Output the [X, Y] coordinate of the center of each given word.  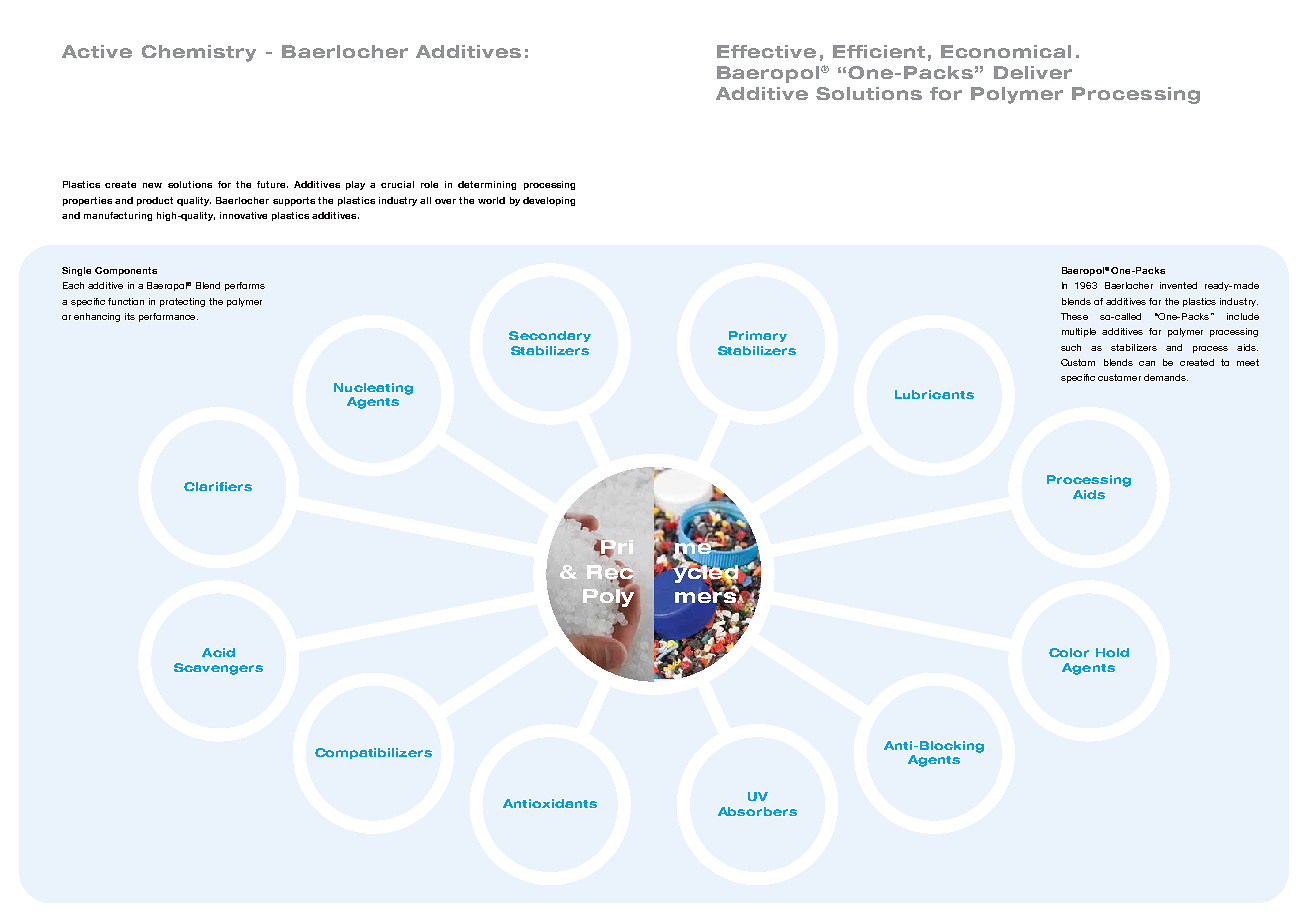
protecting [182, 302]
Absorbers [757, 811]
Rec [610, 571]
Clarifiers [218, 486]
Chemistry [199, 53]
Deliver [1033, 72]
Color [1069, 652]
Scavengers [218, 669]
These [1074, 316]
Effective [766, 51]
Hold [1112, 652]
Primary [758, 336]
